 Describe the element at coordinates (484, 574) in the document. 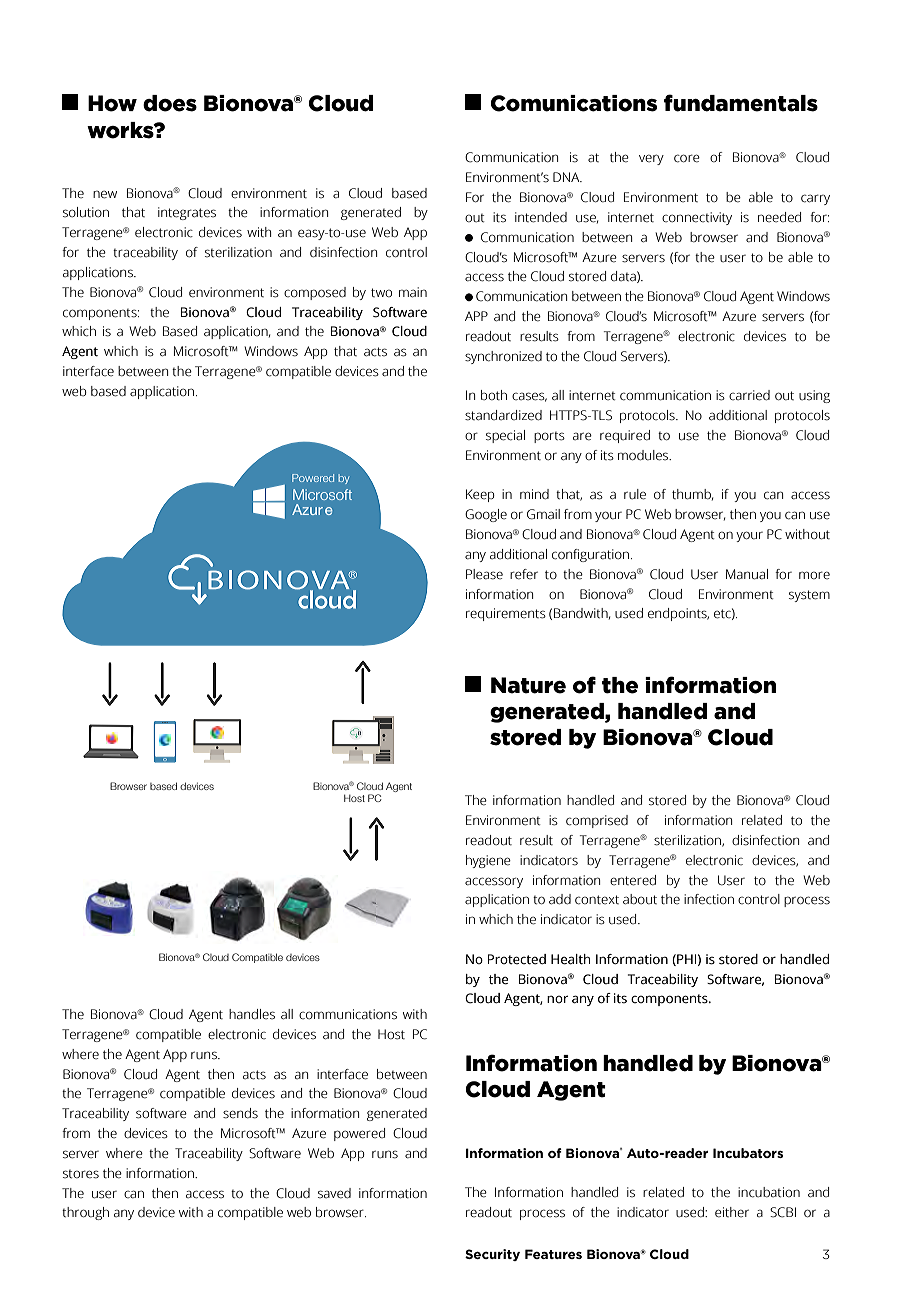

I see `Please` at that location.
